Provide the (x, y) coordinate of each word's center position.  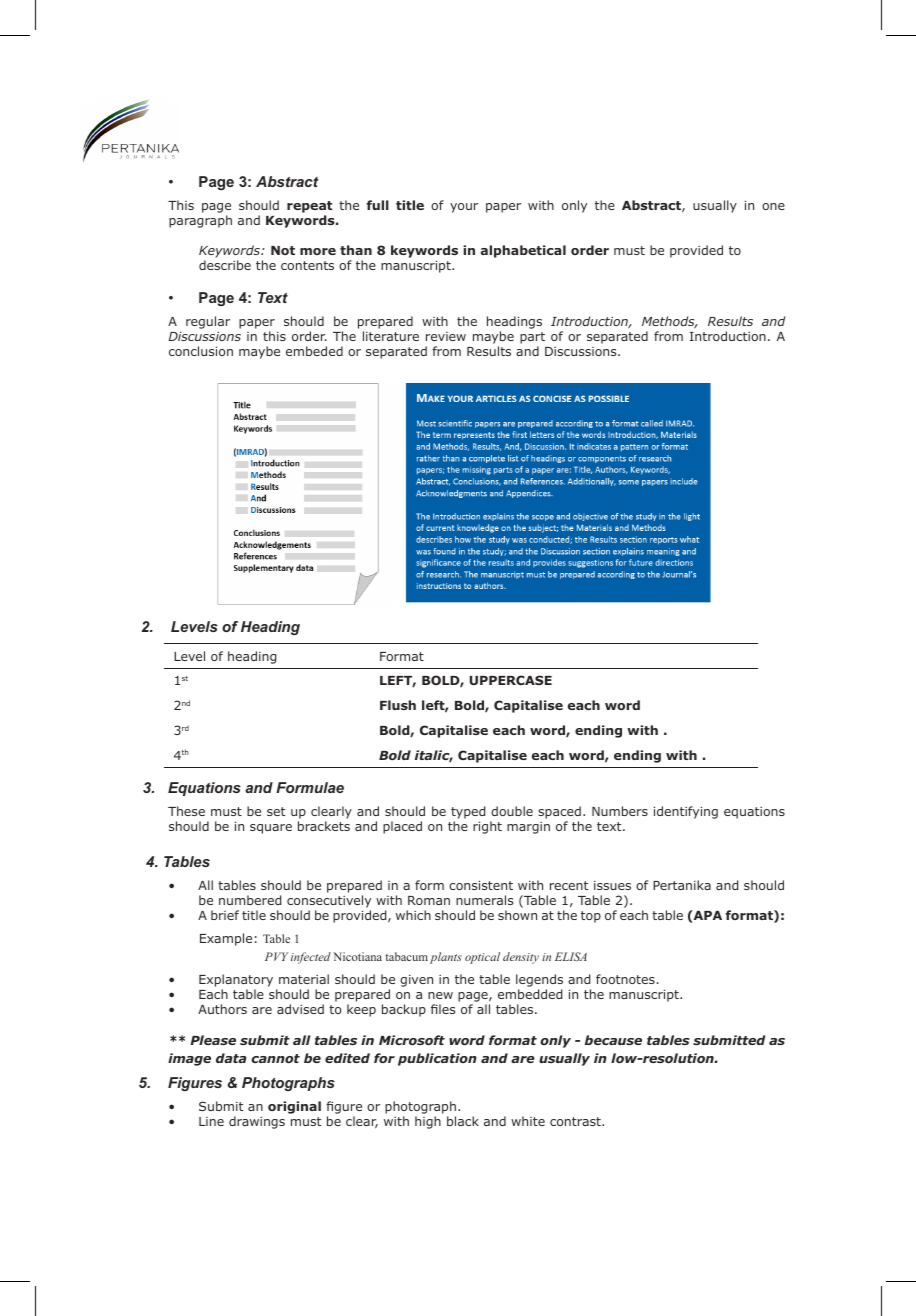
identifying (686, 812)
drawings (257, 1122)
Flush (398, 705)
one (773, 206)
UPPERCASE (511, 680)
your (464, 208)
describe (225, 265)
